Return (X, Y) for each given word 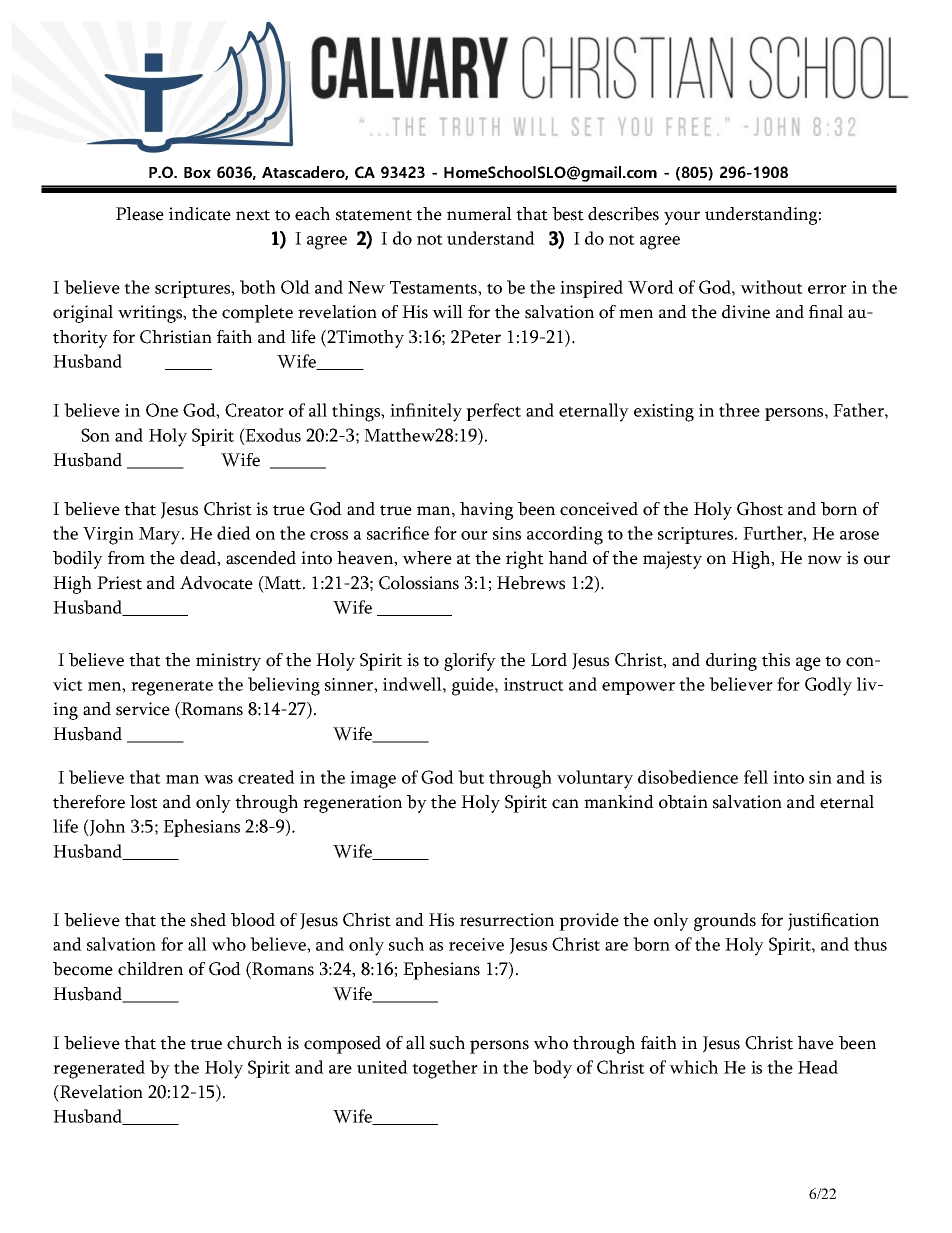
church (254, 1043)
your (682, 218)
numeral (479, 214)
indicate (200, 214)
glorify (470, 662)
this (776, 660)
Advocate (216, 583)
